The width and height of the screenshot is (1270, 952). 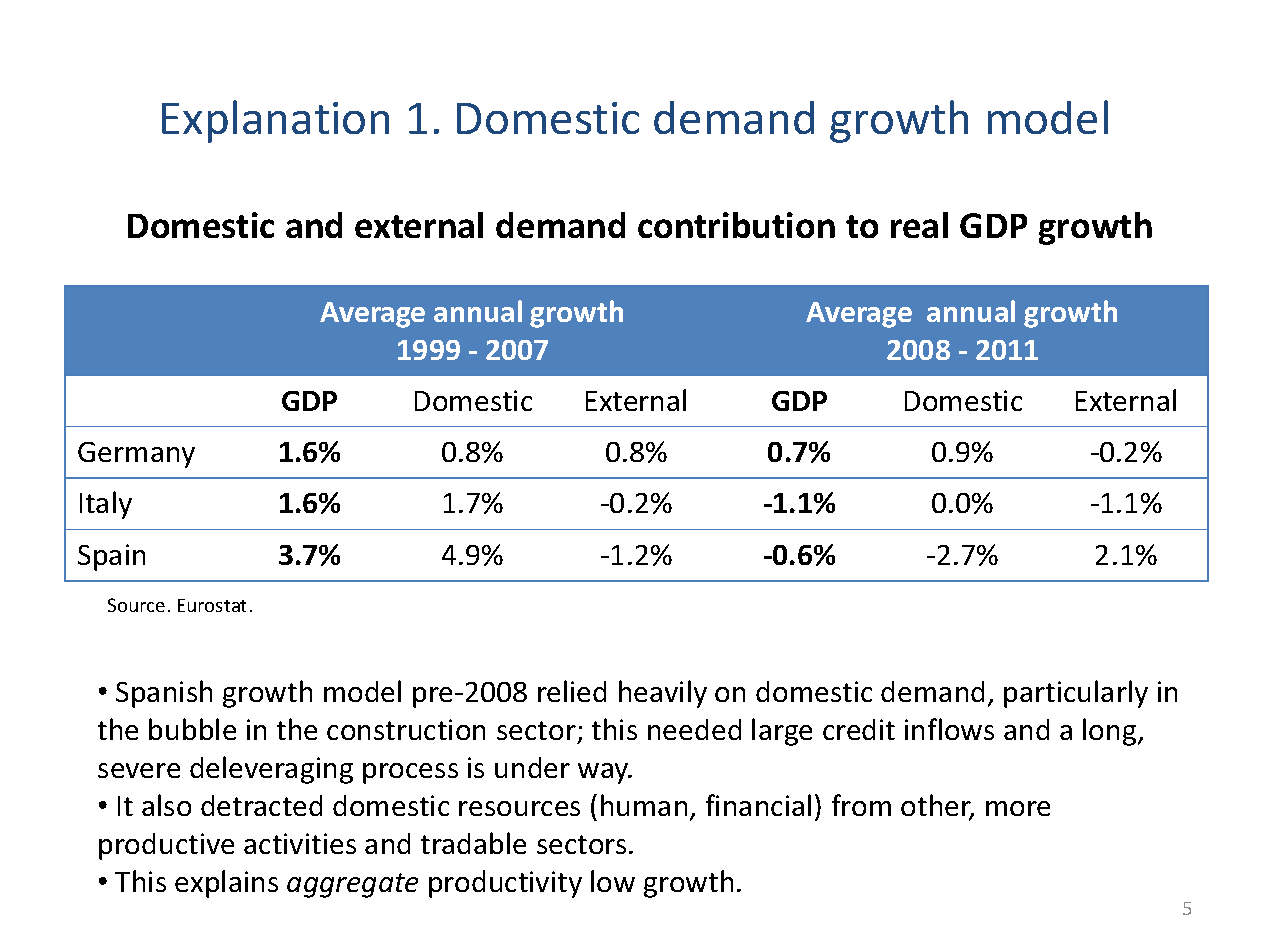 What do you see at coordinates (505, 884) in the screenshot?
I see `productivity` at bounding box center [505, 884].
